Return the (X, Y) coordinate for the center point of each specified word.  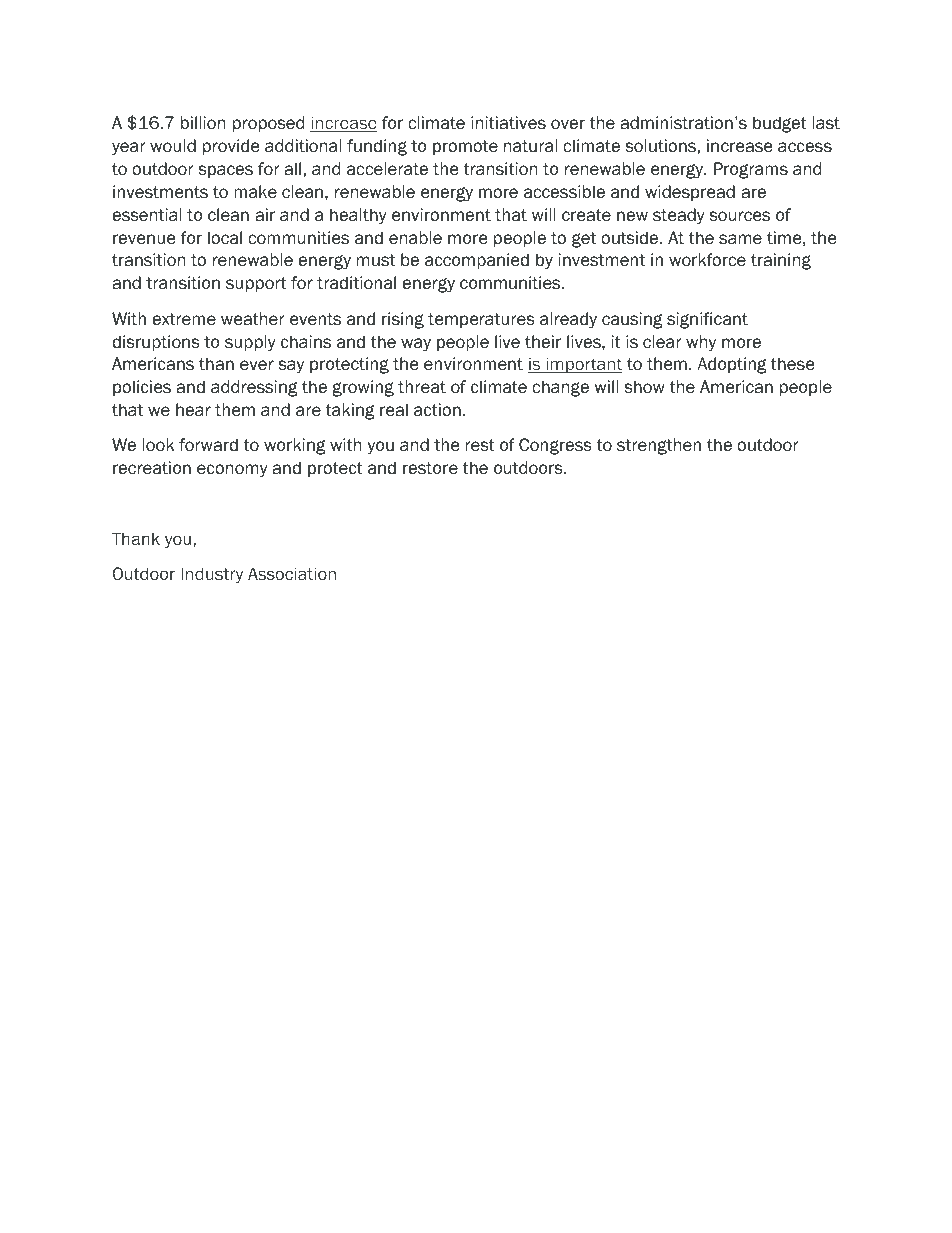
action (437, 410)
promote (465, 147)
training (781, 261)
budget (780, 124)
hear (193, 410)
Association (292, 573)
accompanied (477, 261)
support (256, 284)
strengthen (659, 446)
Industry (212, 575)
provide (231, 147)
